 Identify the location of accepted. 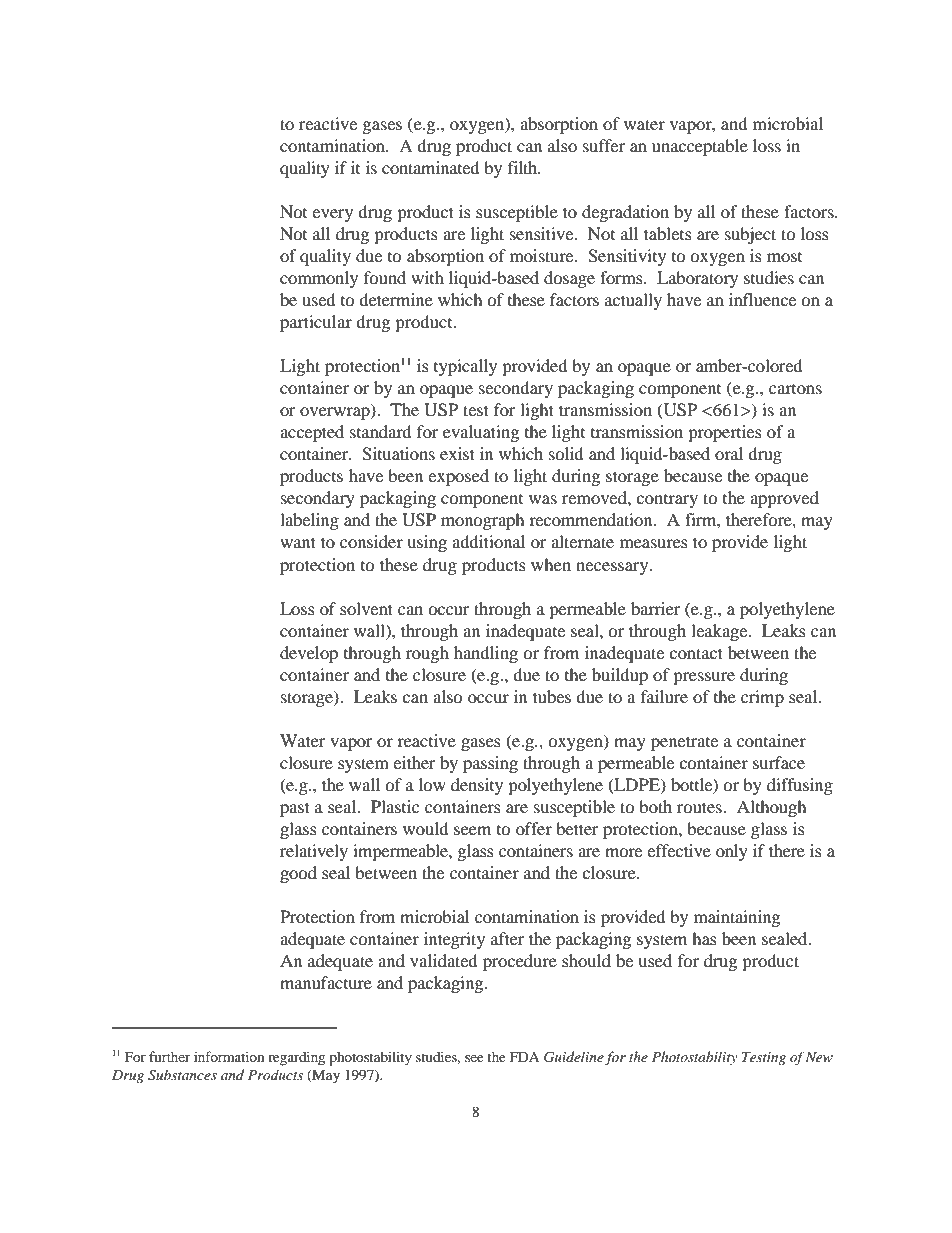
(312, 433).
